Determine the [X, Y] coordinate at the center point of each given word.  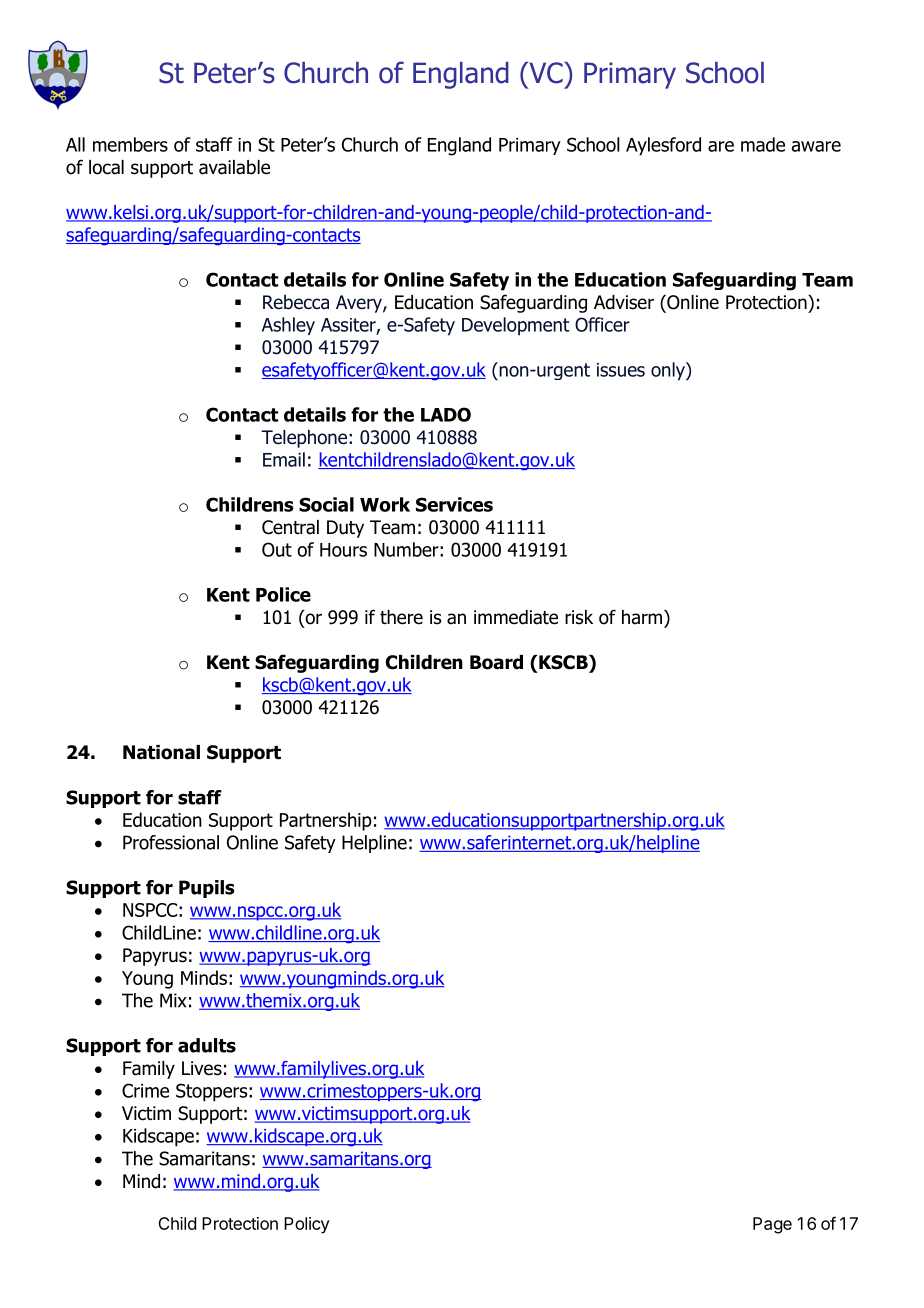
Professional [171, 842]
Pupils [207, 889]
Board [496, 662]
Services [454, 504]
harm [643, 617]
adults [207, 1045]
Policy [307, 1225]
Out [277, 549]
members [130, 144]
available [234, 167]
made [763, 144]
